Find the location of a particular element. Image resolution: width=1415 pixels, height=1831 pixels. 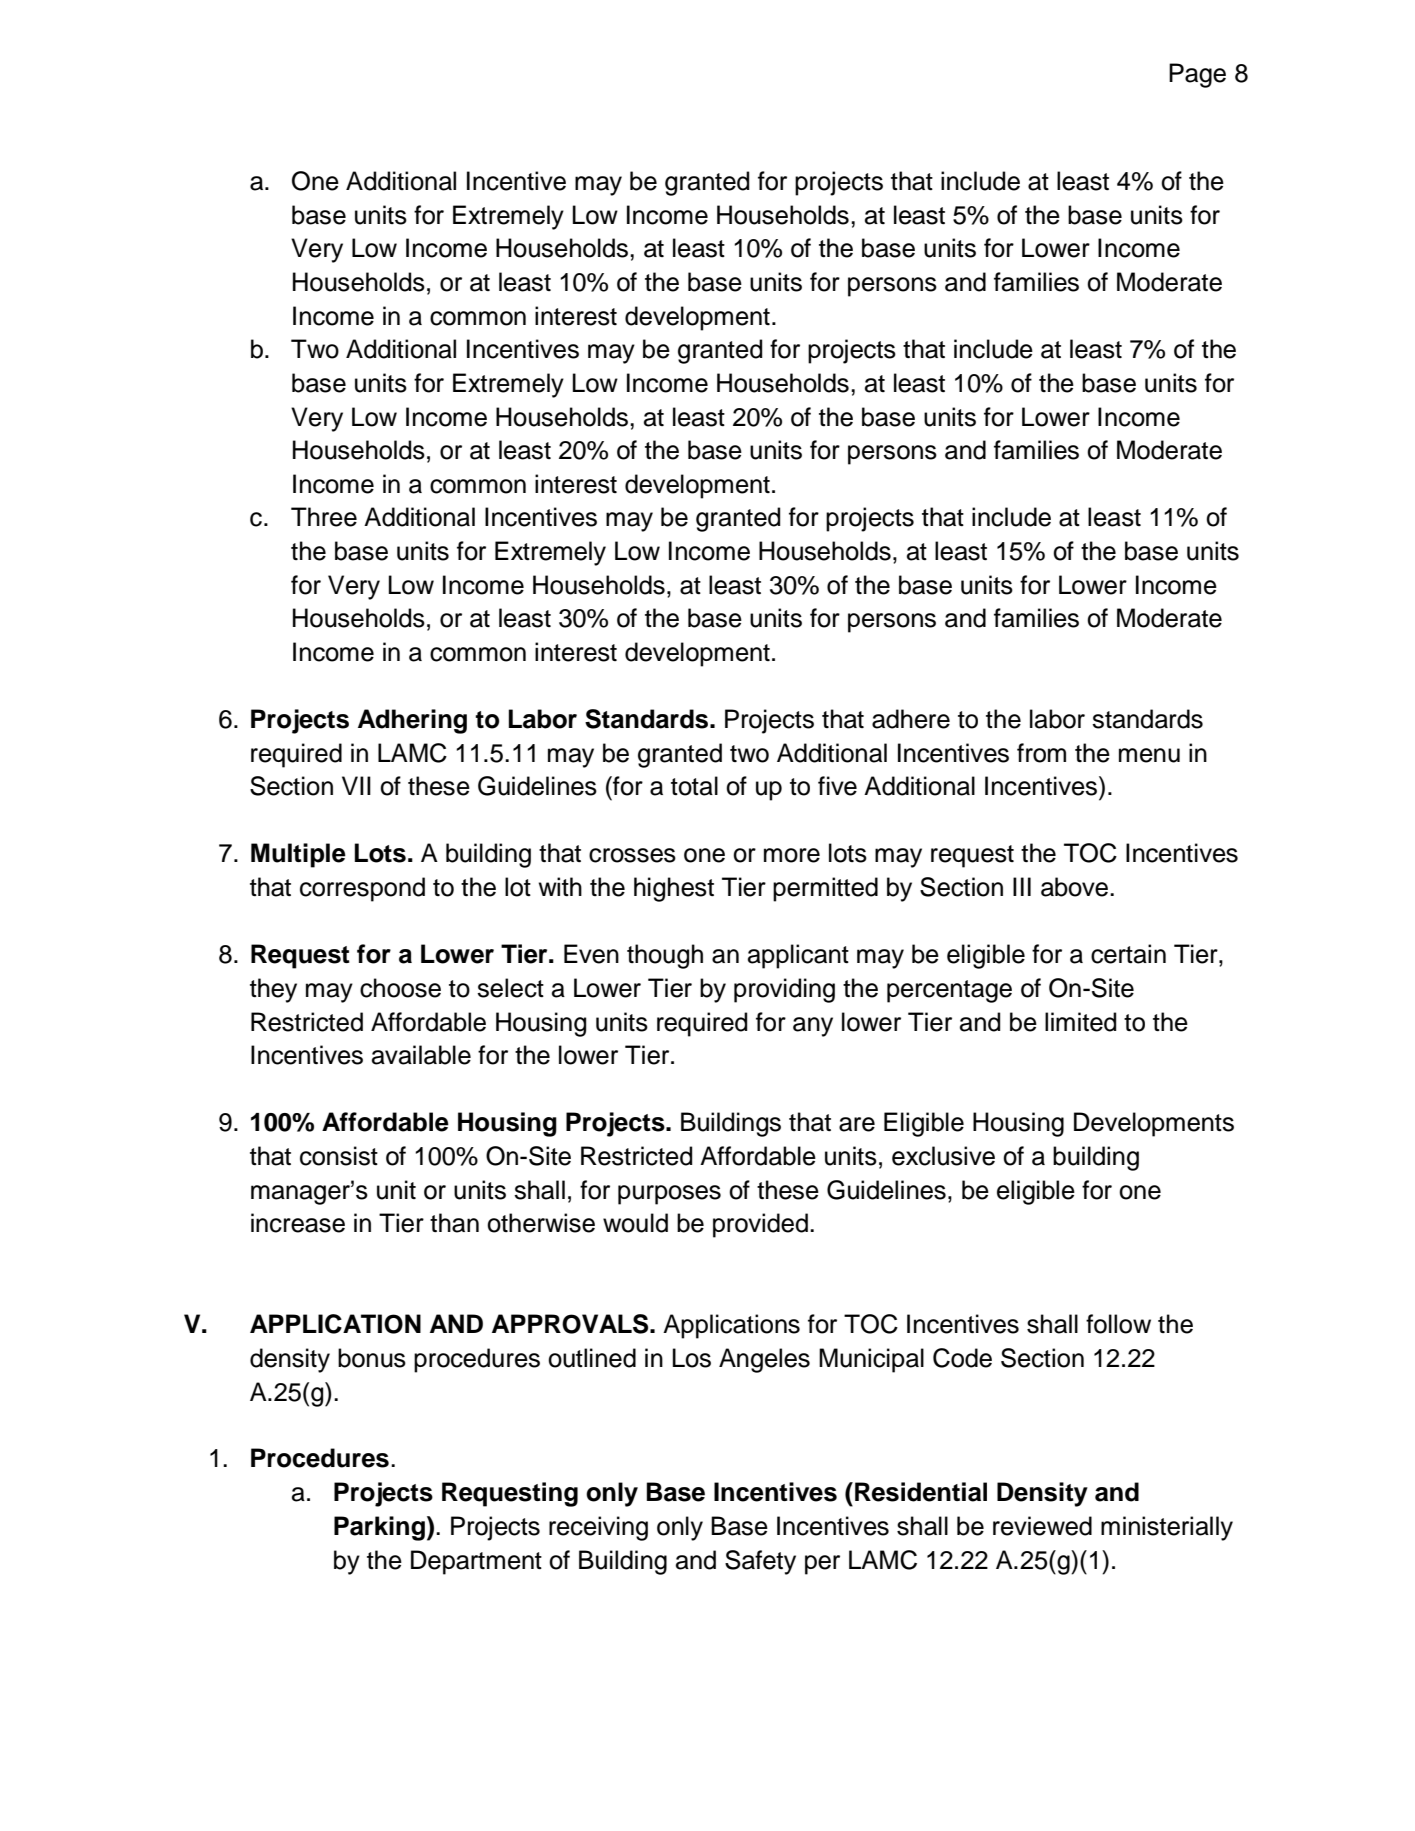

VII is located at coordinates (356, 785).
